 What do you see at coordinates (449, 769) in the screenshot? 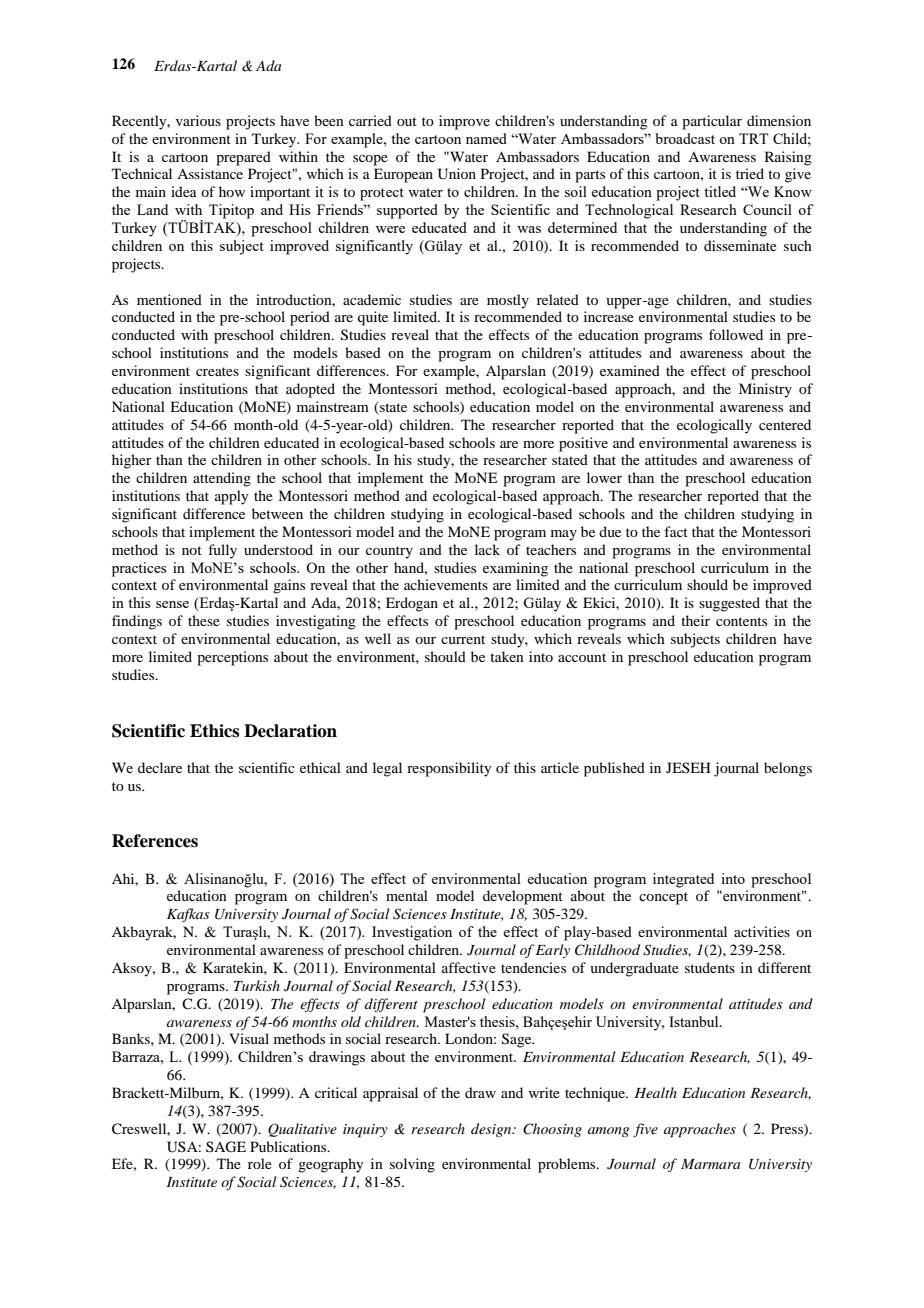
I see `responsibility` at bounding box center [449, 769].
